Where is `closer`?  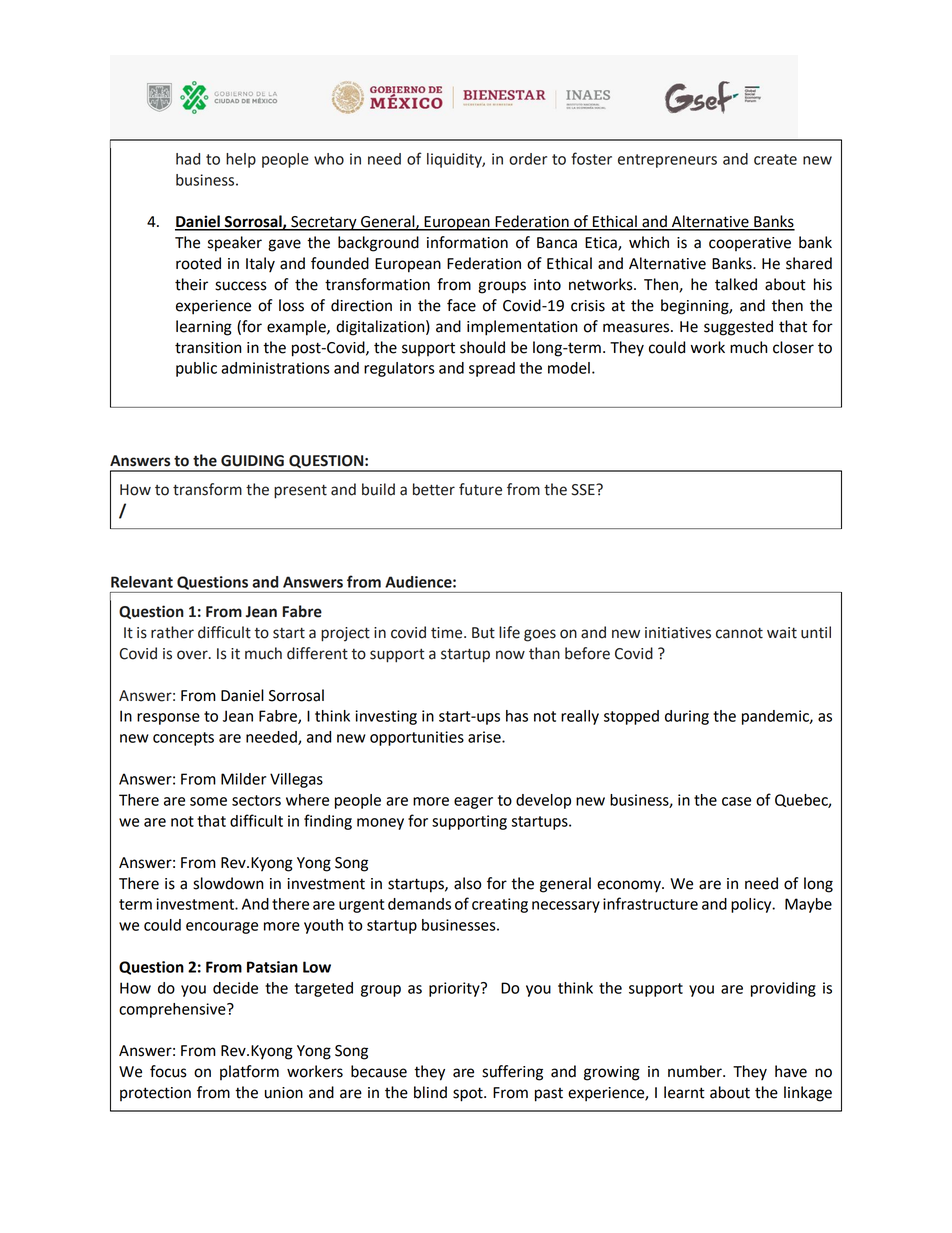 closer is located at coordinates (793, 347).
